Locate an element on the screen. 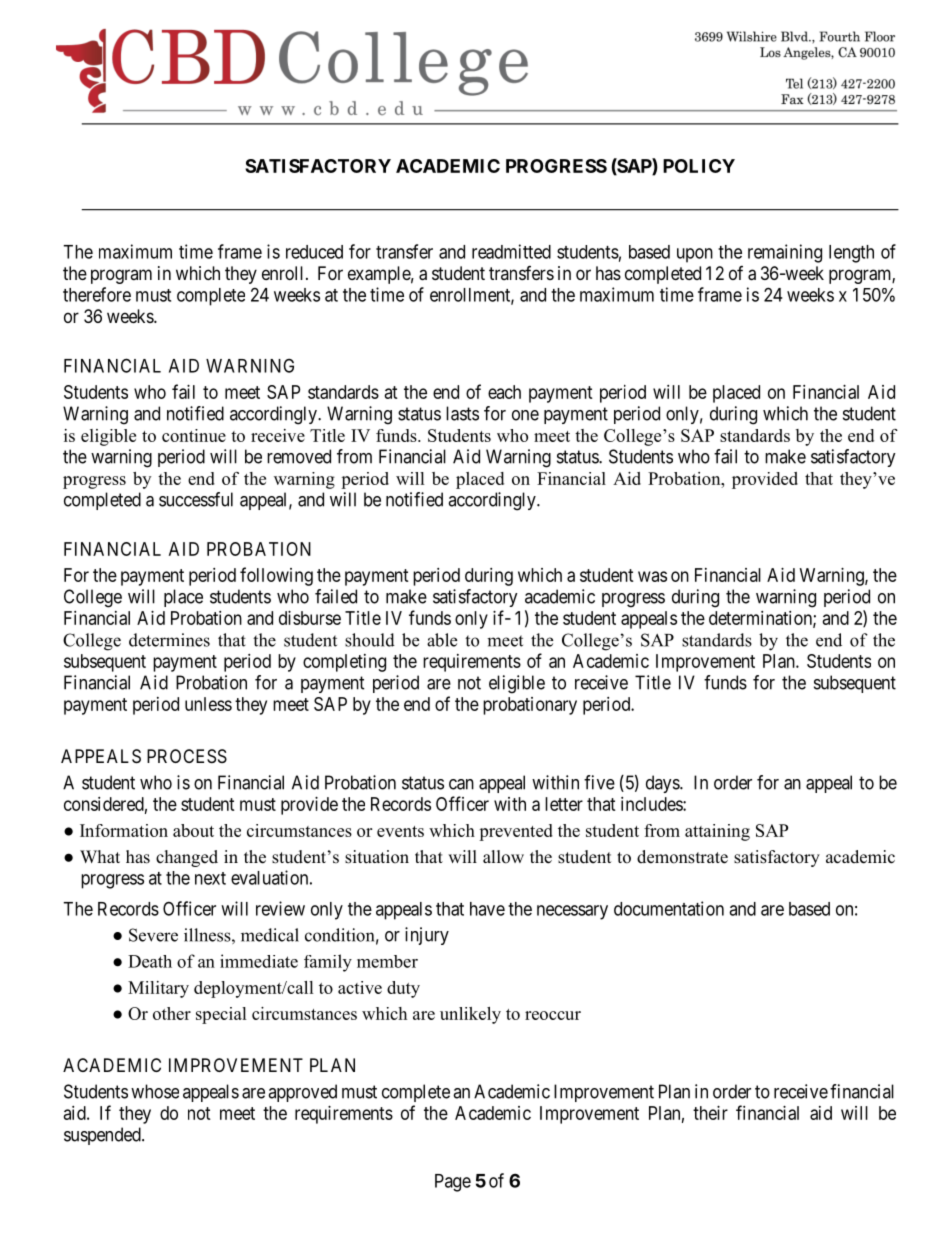  their is located at coordinates (710, 1113).
